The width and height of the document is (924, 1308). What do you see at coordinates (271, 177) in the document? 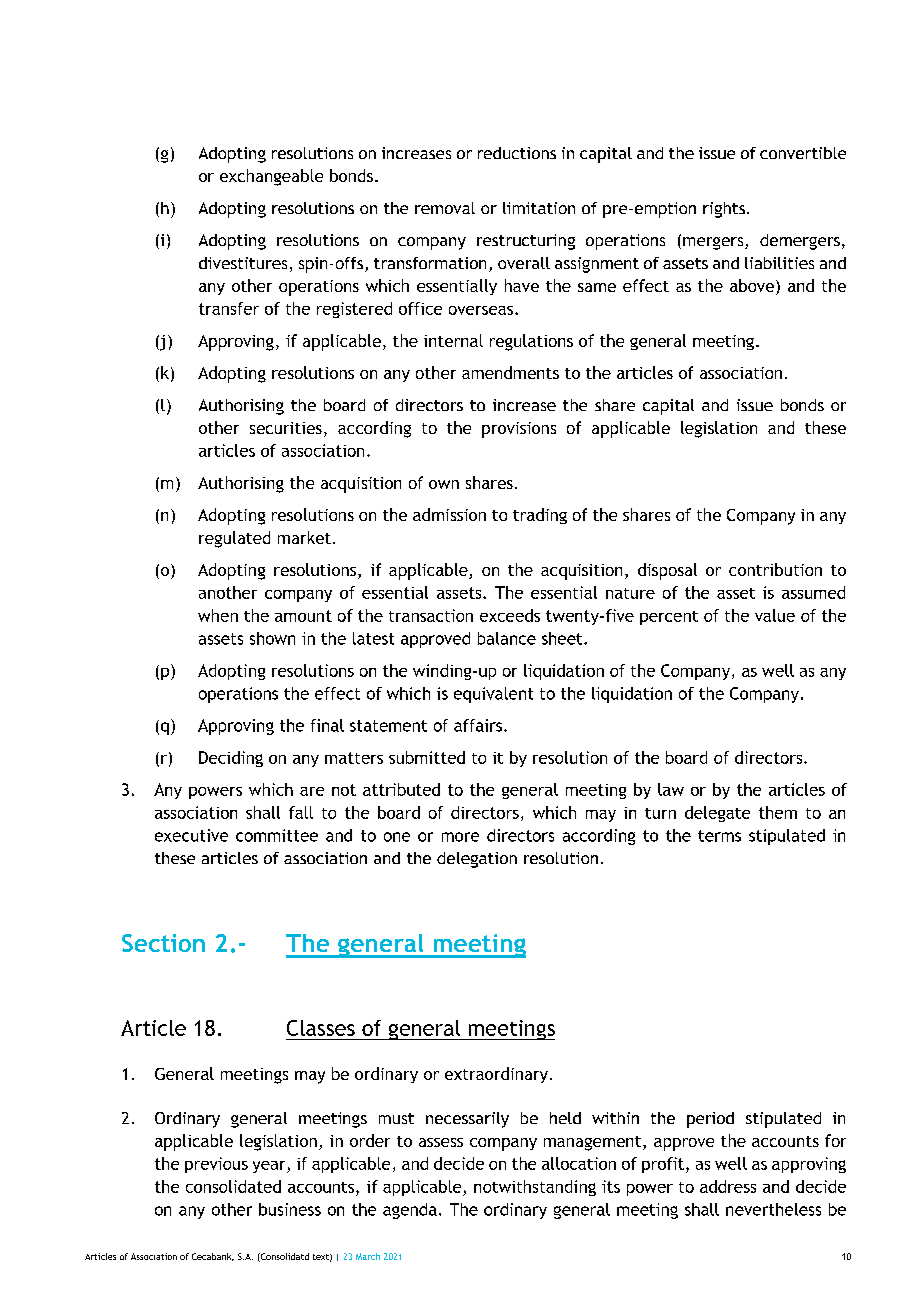
I see `exchangeable` at bounding box center [271, 177].
